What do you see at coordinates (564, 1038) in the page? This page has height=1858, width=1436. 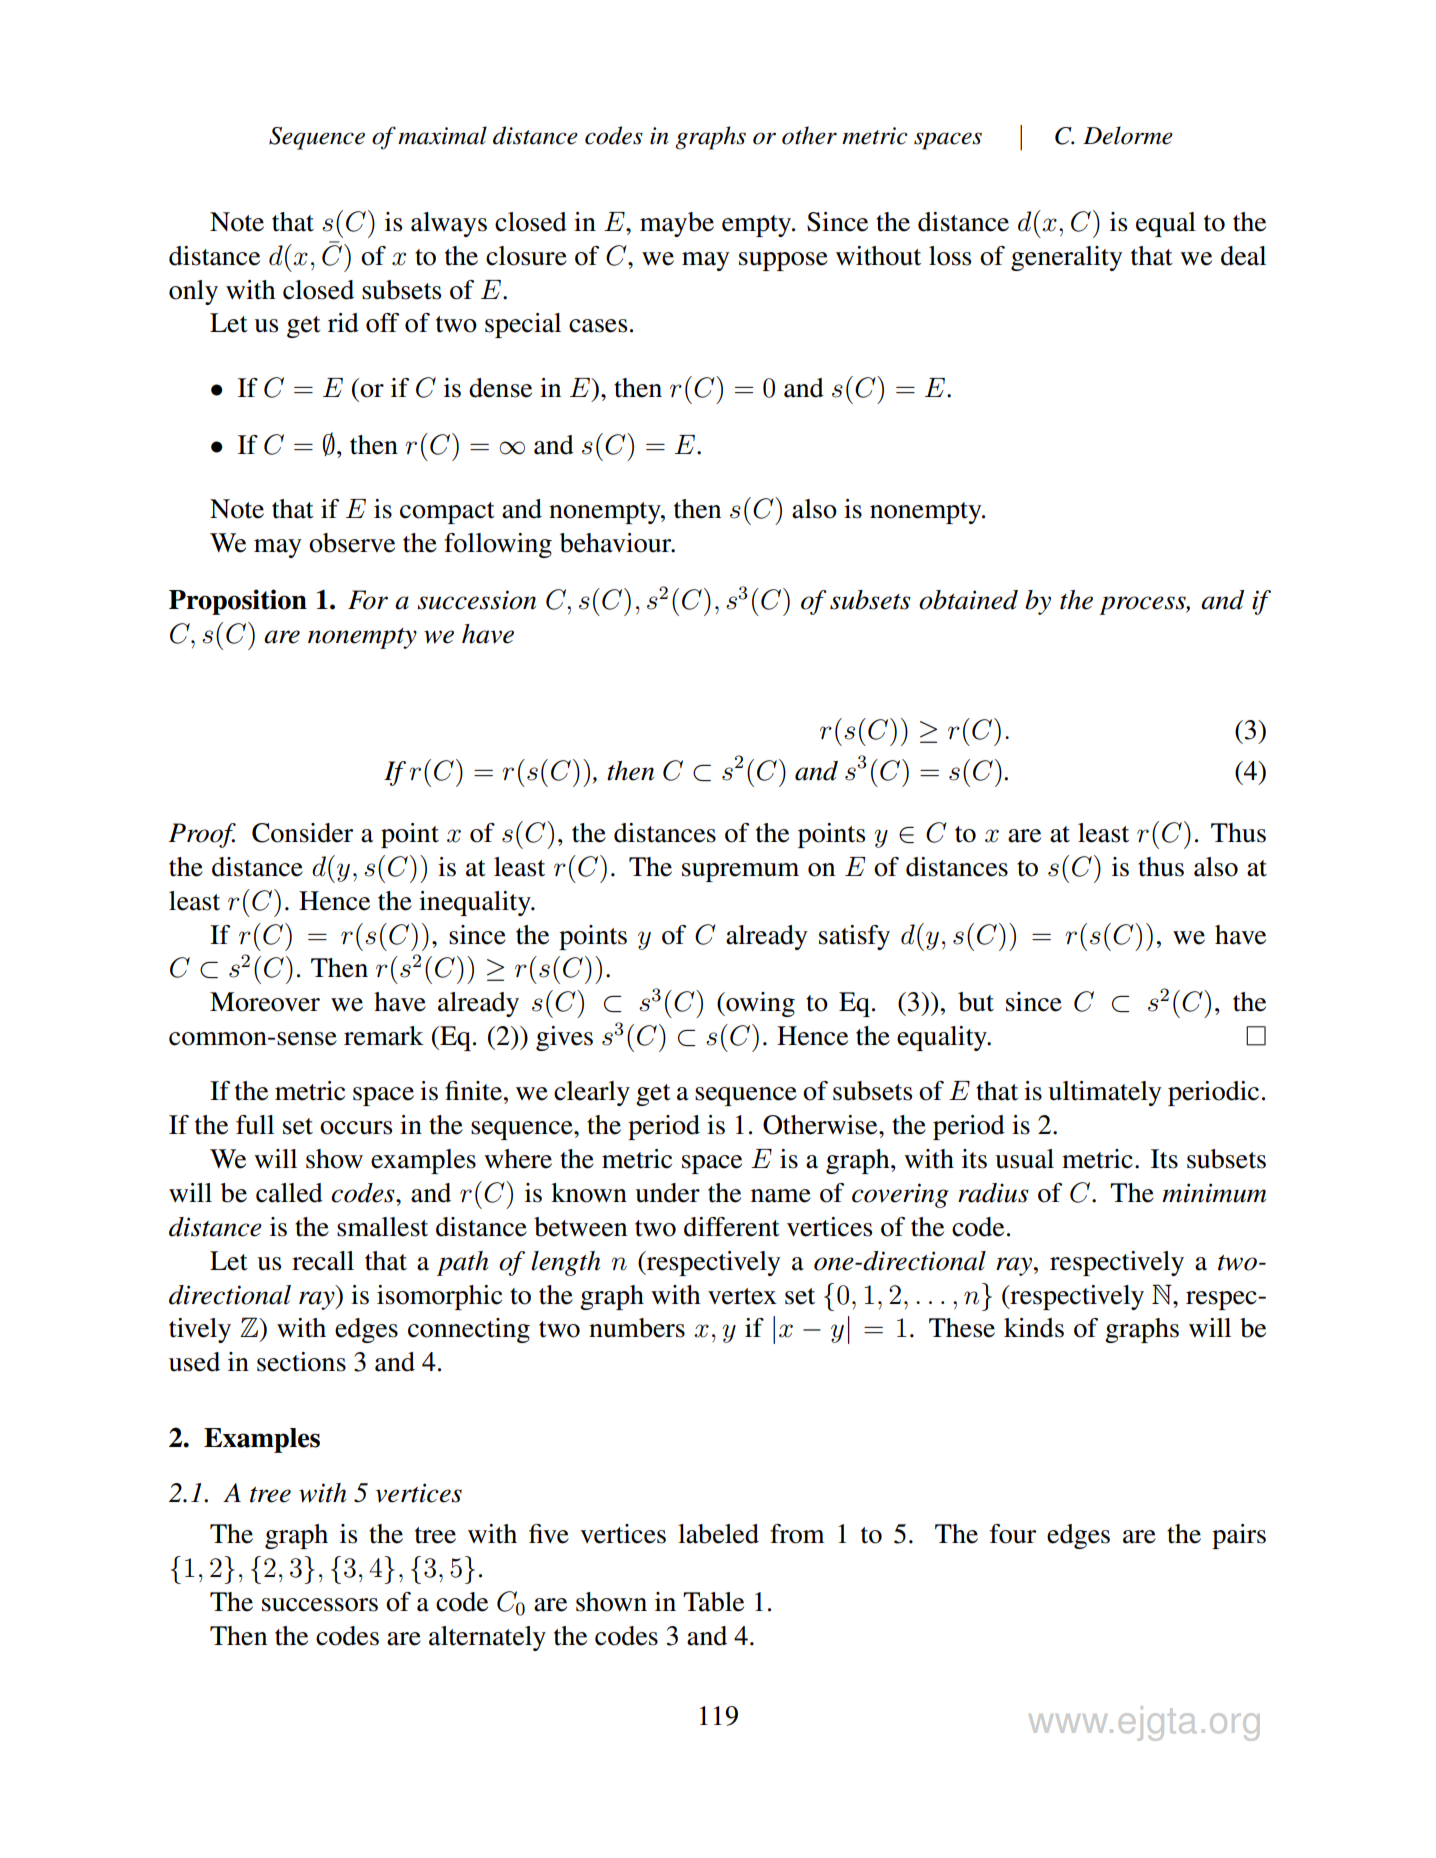 I see `gives` at bounding box center [564, 1038].
